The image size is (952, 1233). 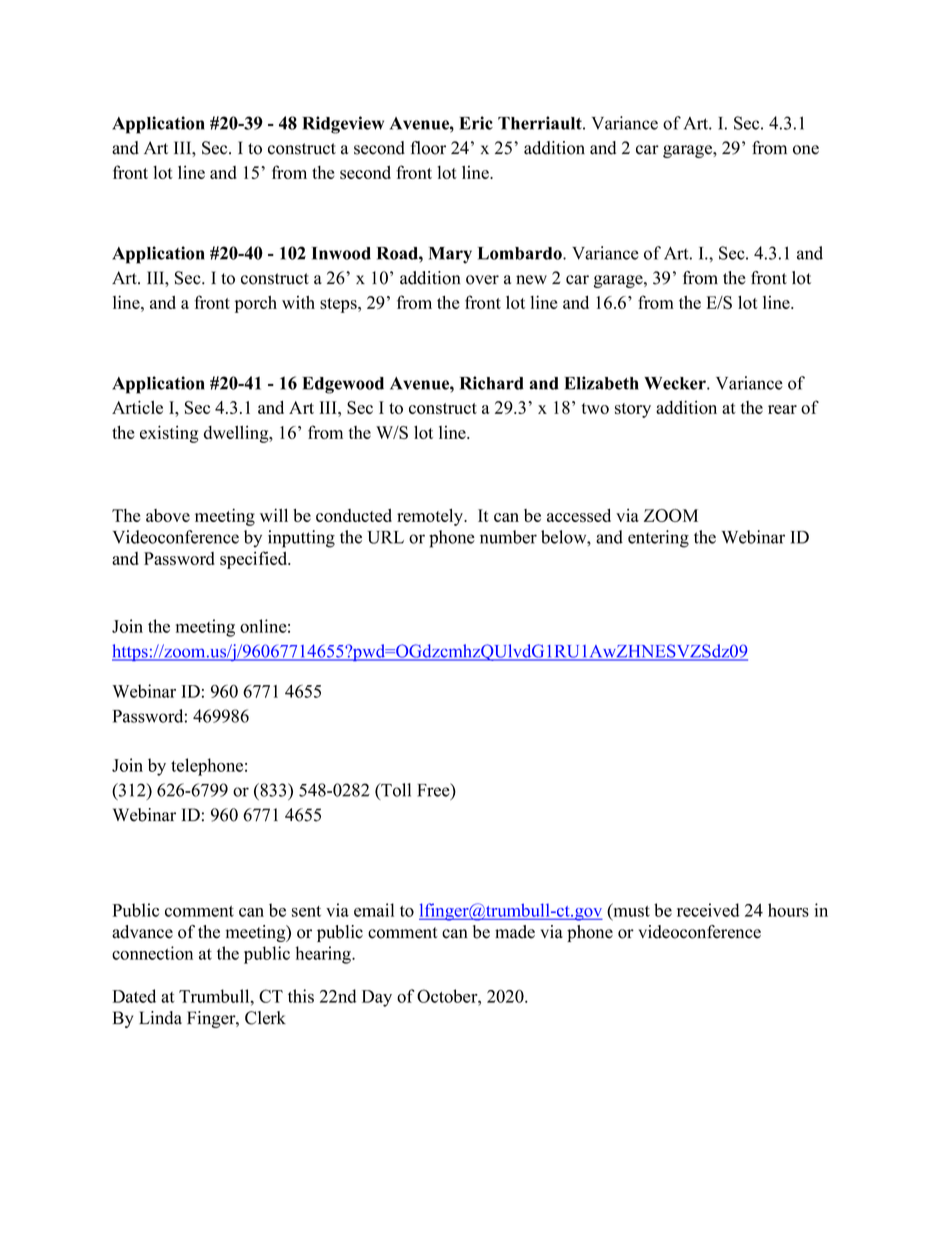 I want to click on entering, so click(x=658, y=539).
